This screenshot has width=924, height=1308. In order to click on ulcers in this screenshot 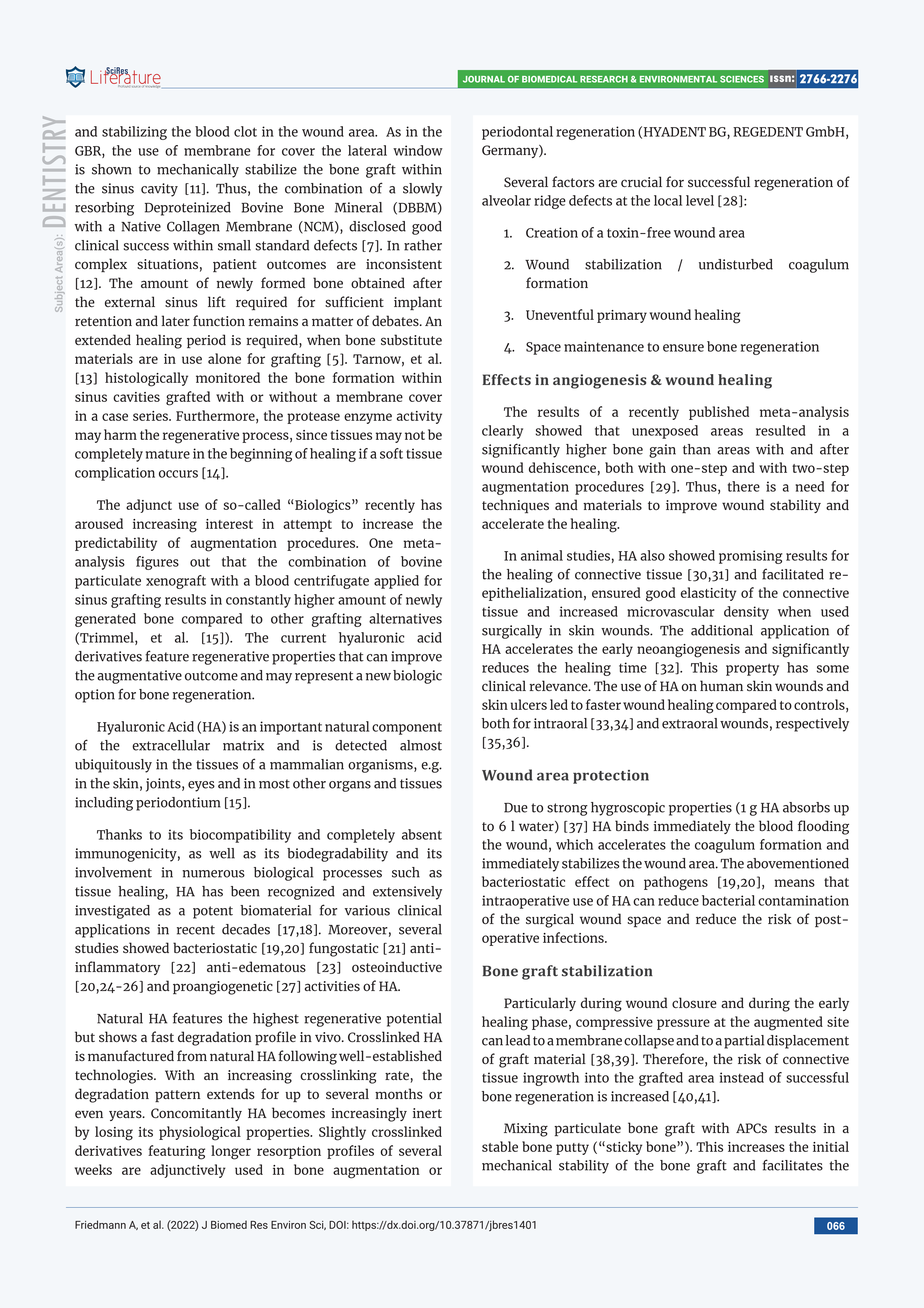, I will do `click(529, 704)`.
